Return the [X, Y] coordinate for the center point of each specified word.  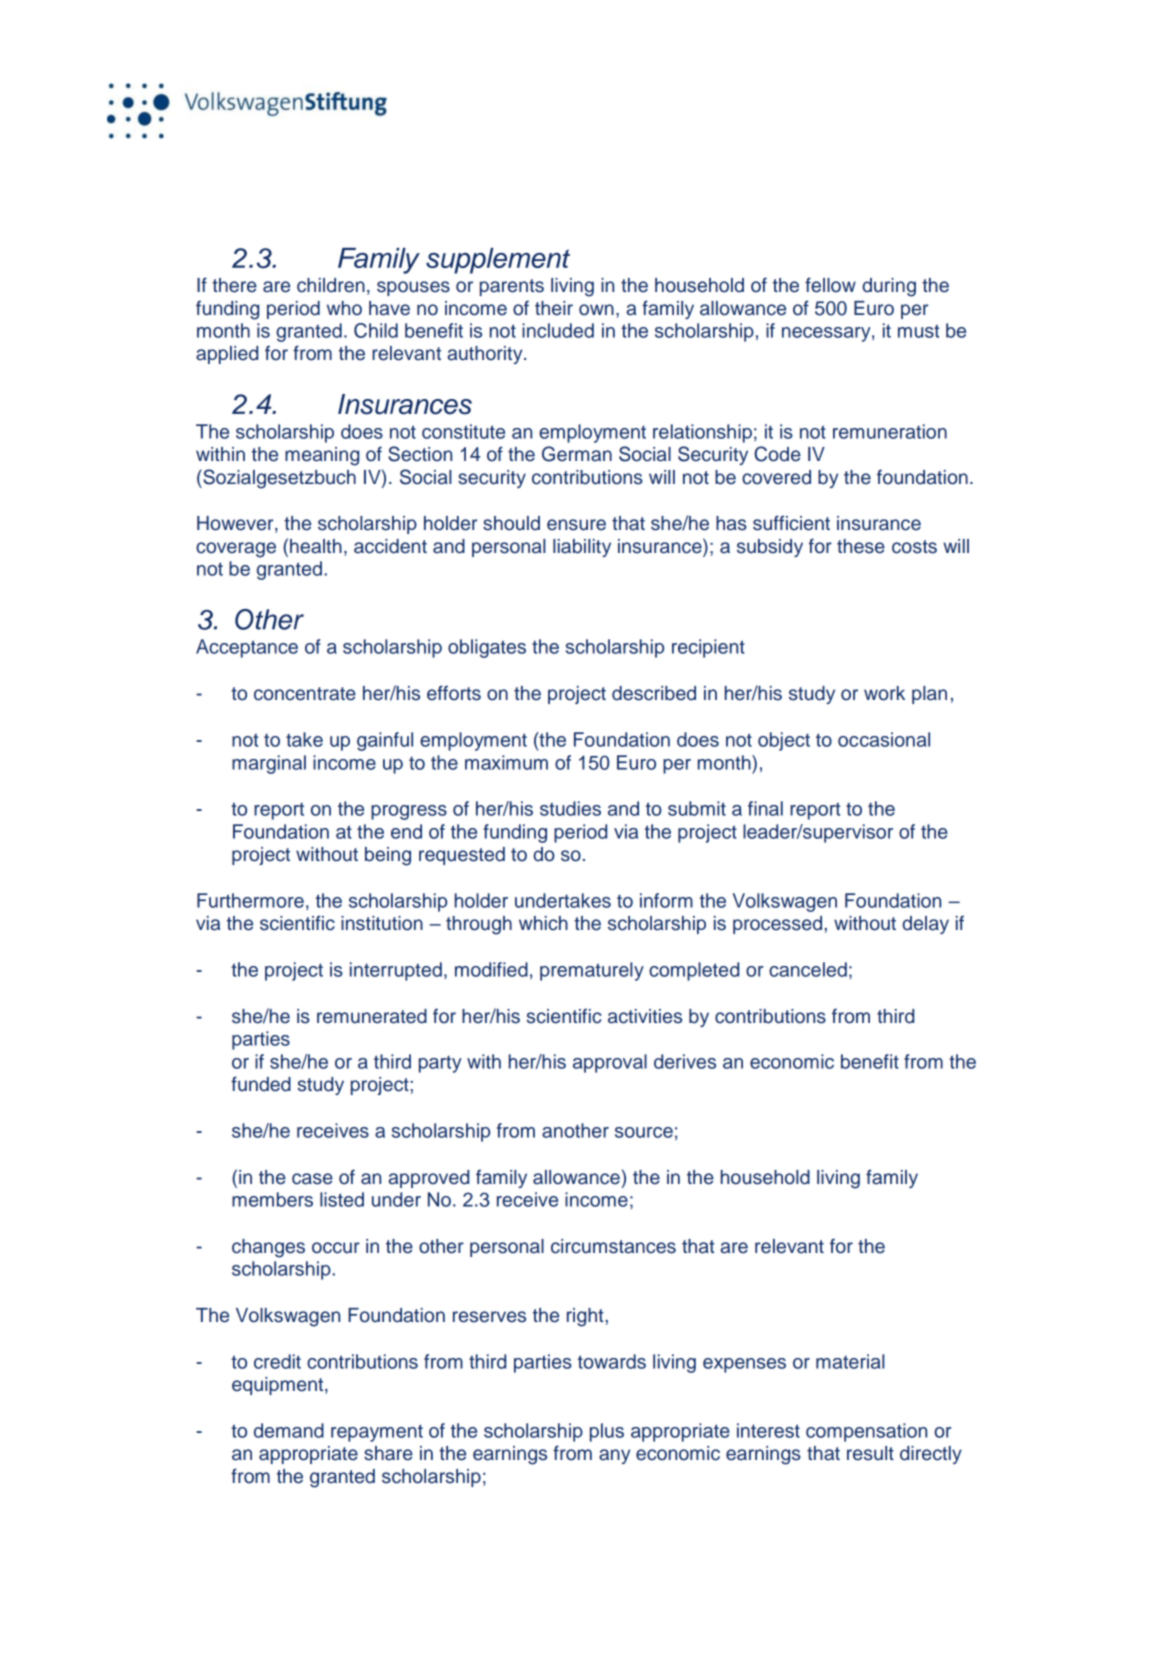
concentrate [305, 694]
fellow [830, 285]
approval [610, 1063]
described [654, 693]
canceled [808, 969]
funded [261, 1084]
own [596, 310]
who [344, 308]
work [884, 693]
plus [607, 1432]
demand [289, 1430]
